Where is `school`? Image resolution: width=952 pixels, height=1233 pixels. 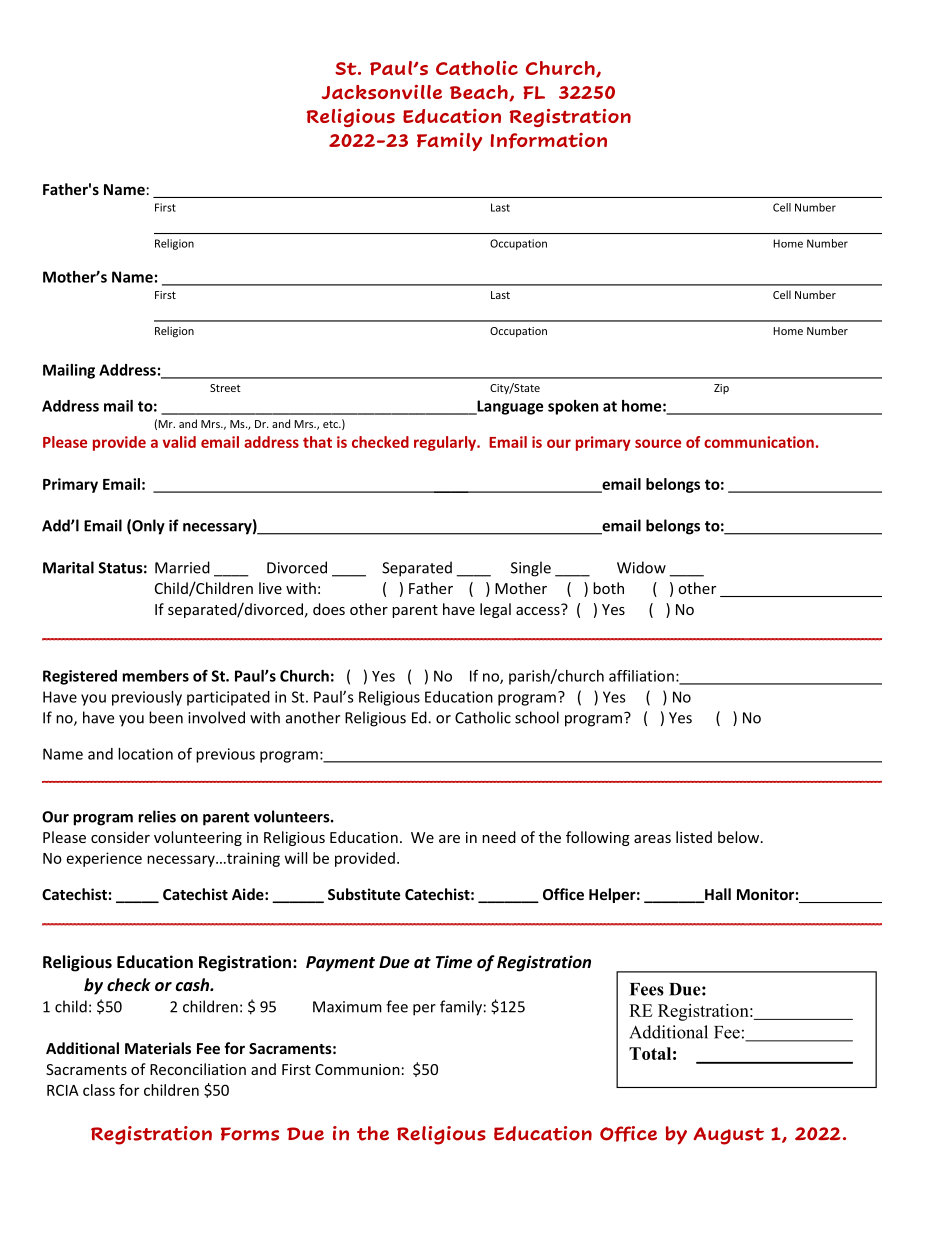
school is located at coordinates (537, 717).
